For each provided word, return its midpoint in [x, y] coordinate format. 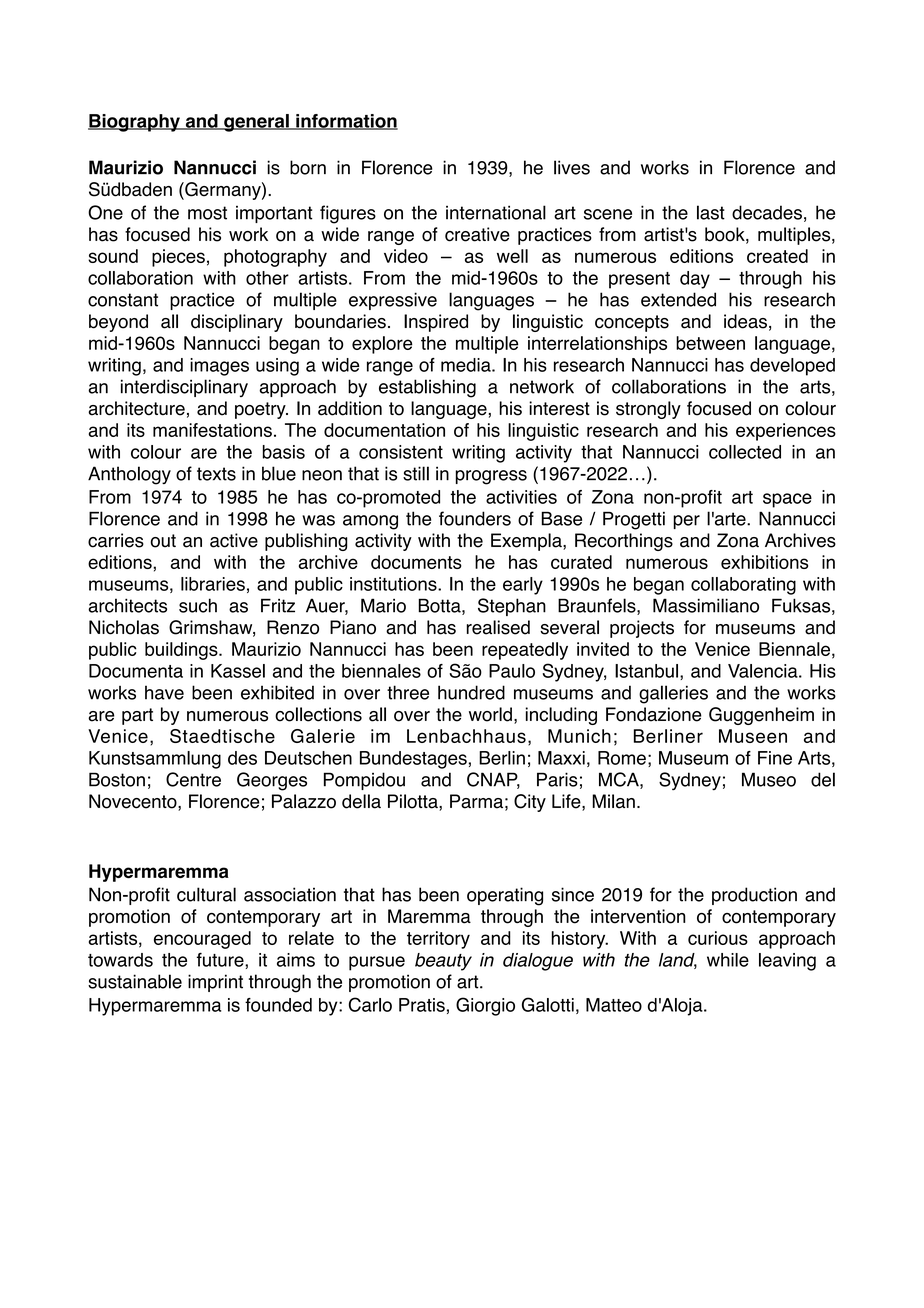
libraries [213, 584]
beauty [443, 962]
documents [416, 562]
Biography [135, 123]
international [496, 212]
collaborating [743, 586]
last [711, 212]
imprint [215, 983]
